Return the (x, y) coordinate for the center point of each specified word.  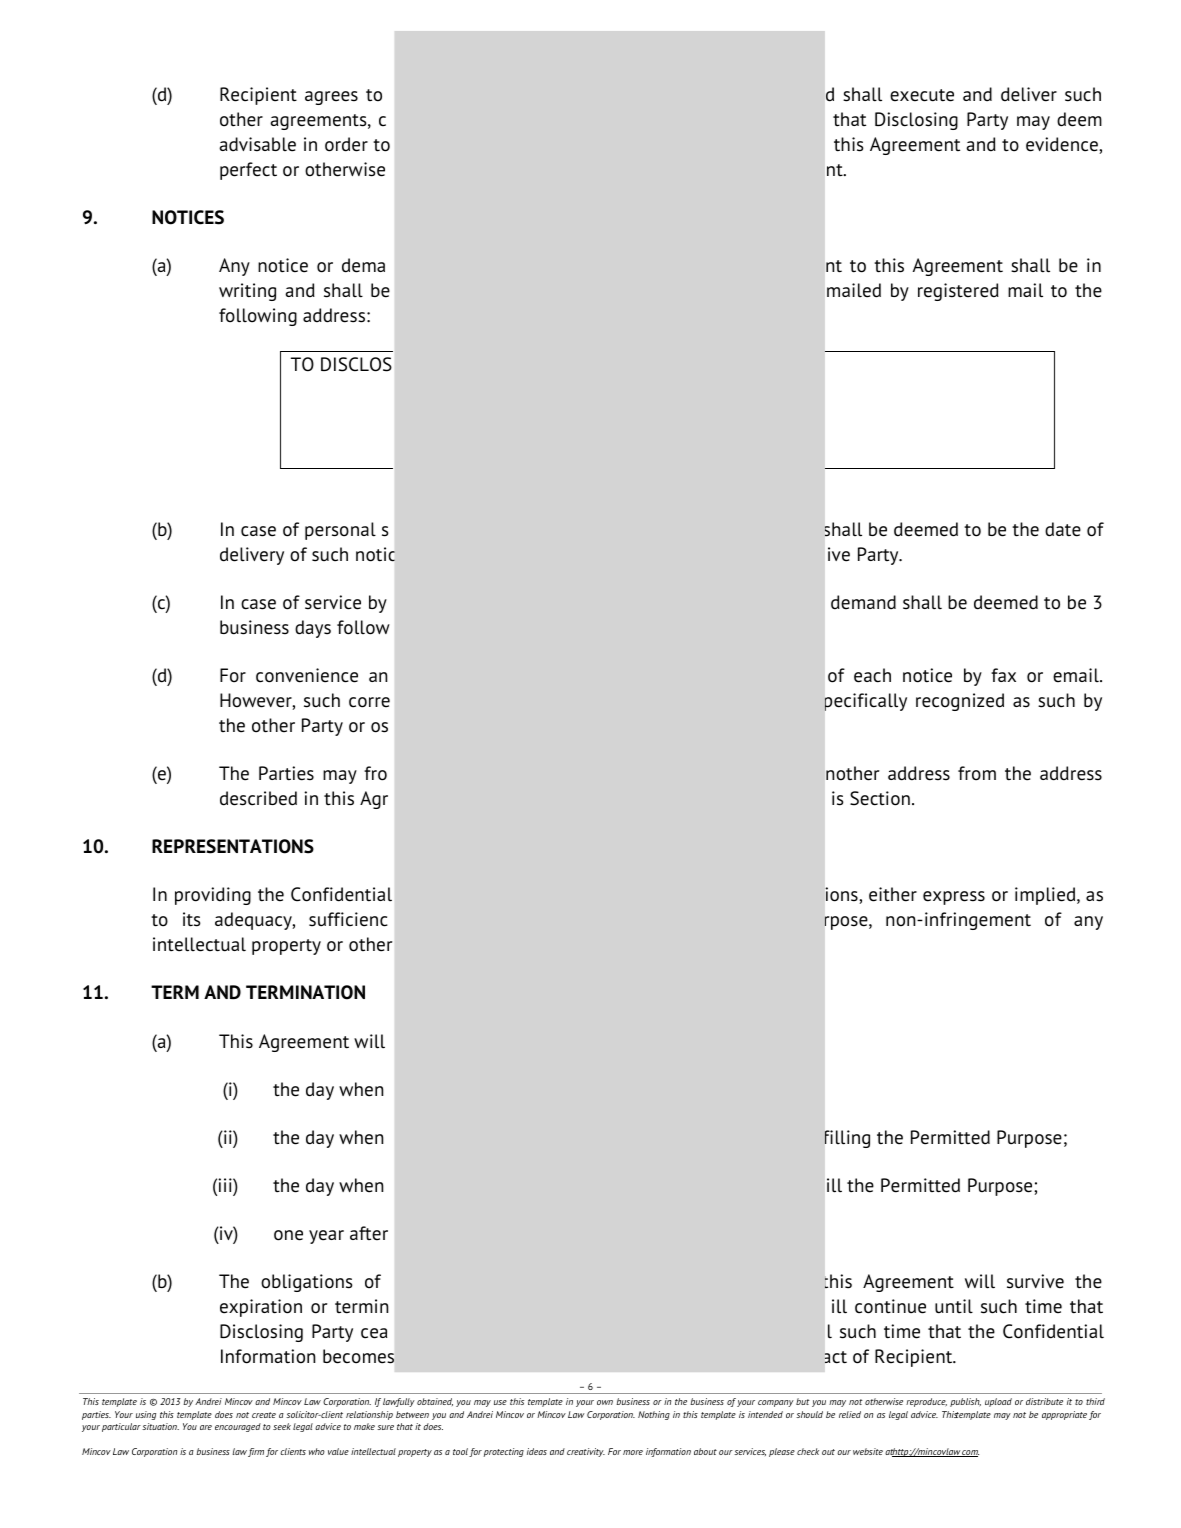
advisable (257, 144)
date (1063, 529)
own (605, 1402)
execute (922, 95)
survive (1035, 1281)
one (288, 1235)
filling (847, 1139)
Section (880, 798)
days (313, 629)
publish (965, 1402)
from (977, 773)
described (258, 798)
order (346, 144)
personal (340, 531)
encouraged (238, 1427)
